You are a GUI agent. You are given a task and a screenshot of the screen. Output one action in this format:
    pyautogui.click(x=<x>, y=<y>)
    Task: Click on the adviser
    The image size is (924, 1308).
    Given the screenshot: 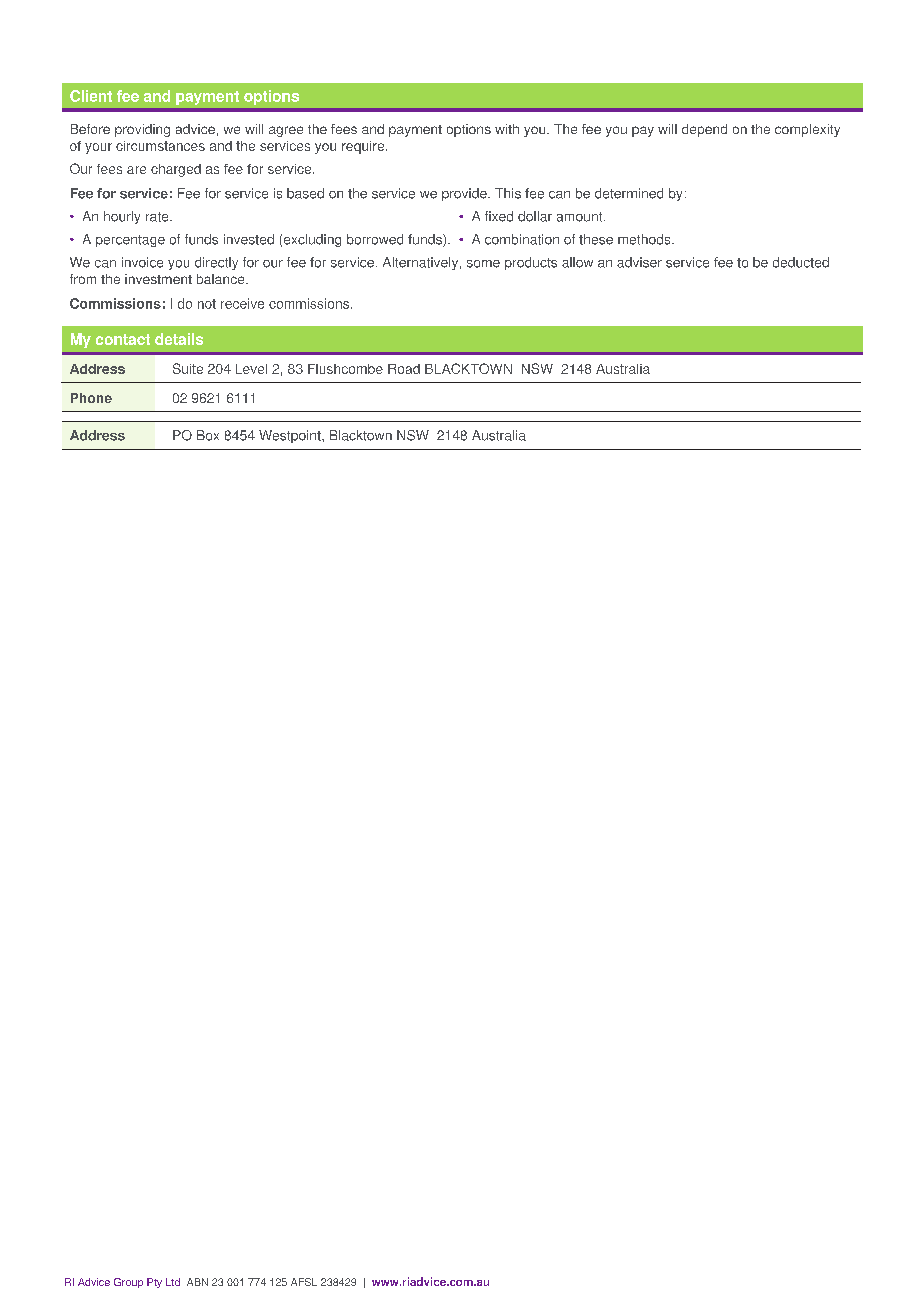 What is the action you would take?
    pyautogui.click(x=639, y=262)
